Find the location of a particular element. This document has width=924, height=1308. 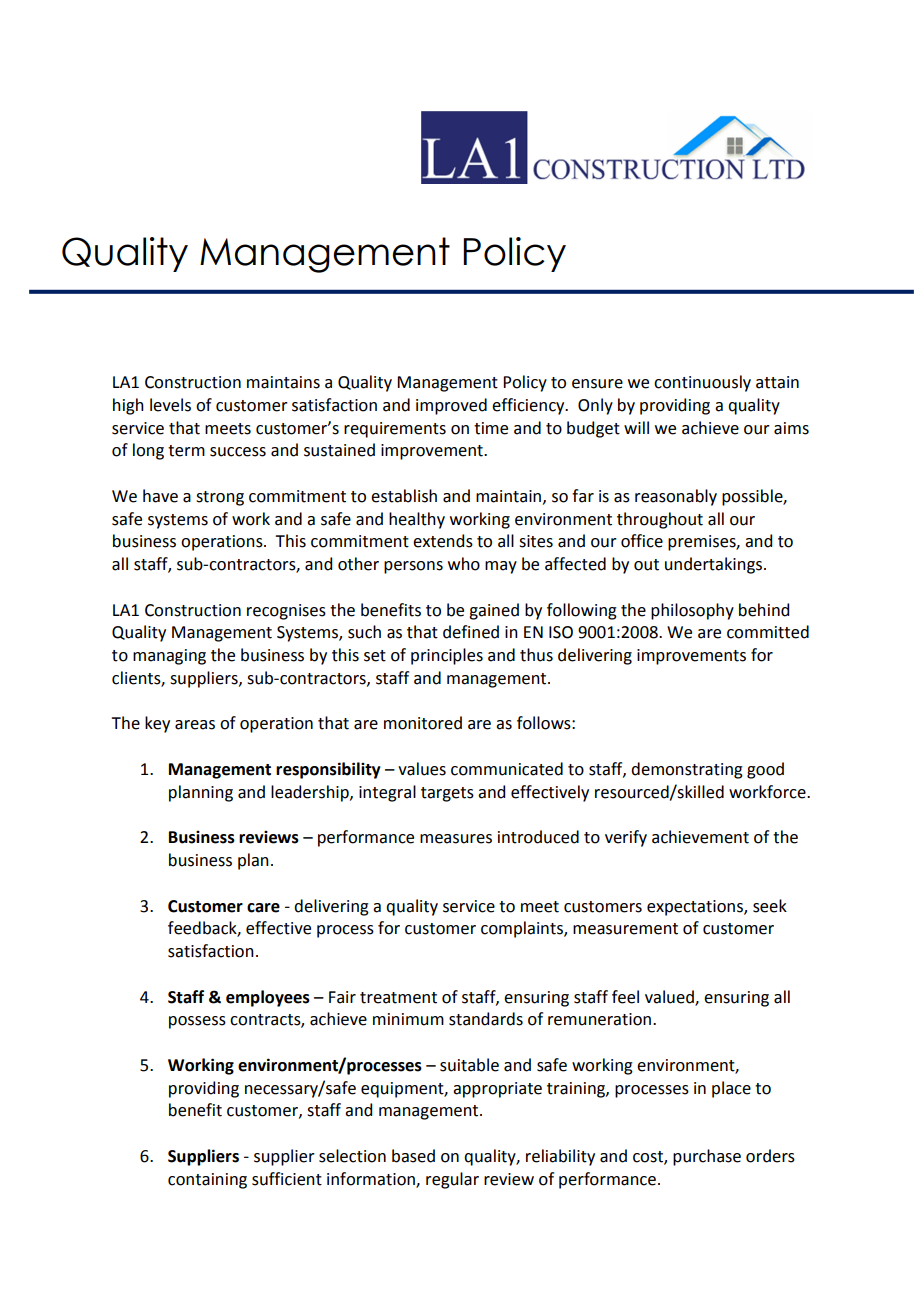

continuously is located at coordinates (702, 383).
